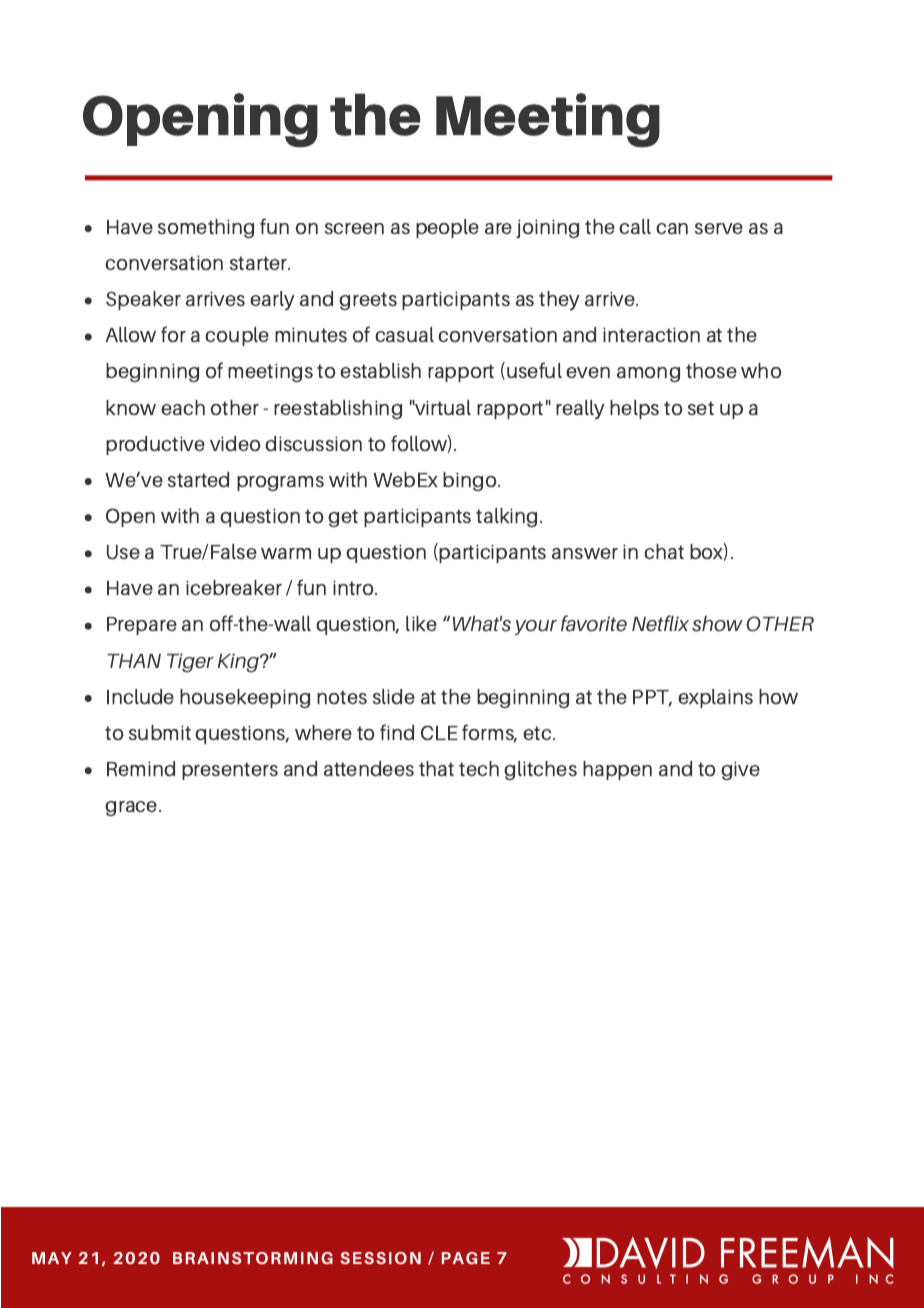 This screenshot has width=924, height=1308. What do you see at coordinates (134, 661) in the screenshot?
I see `THAN` at bounding box center [134, 661].
